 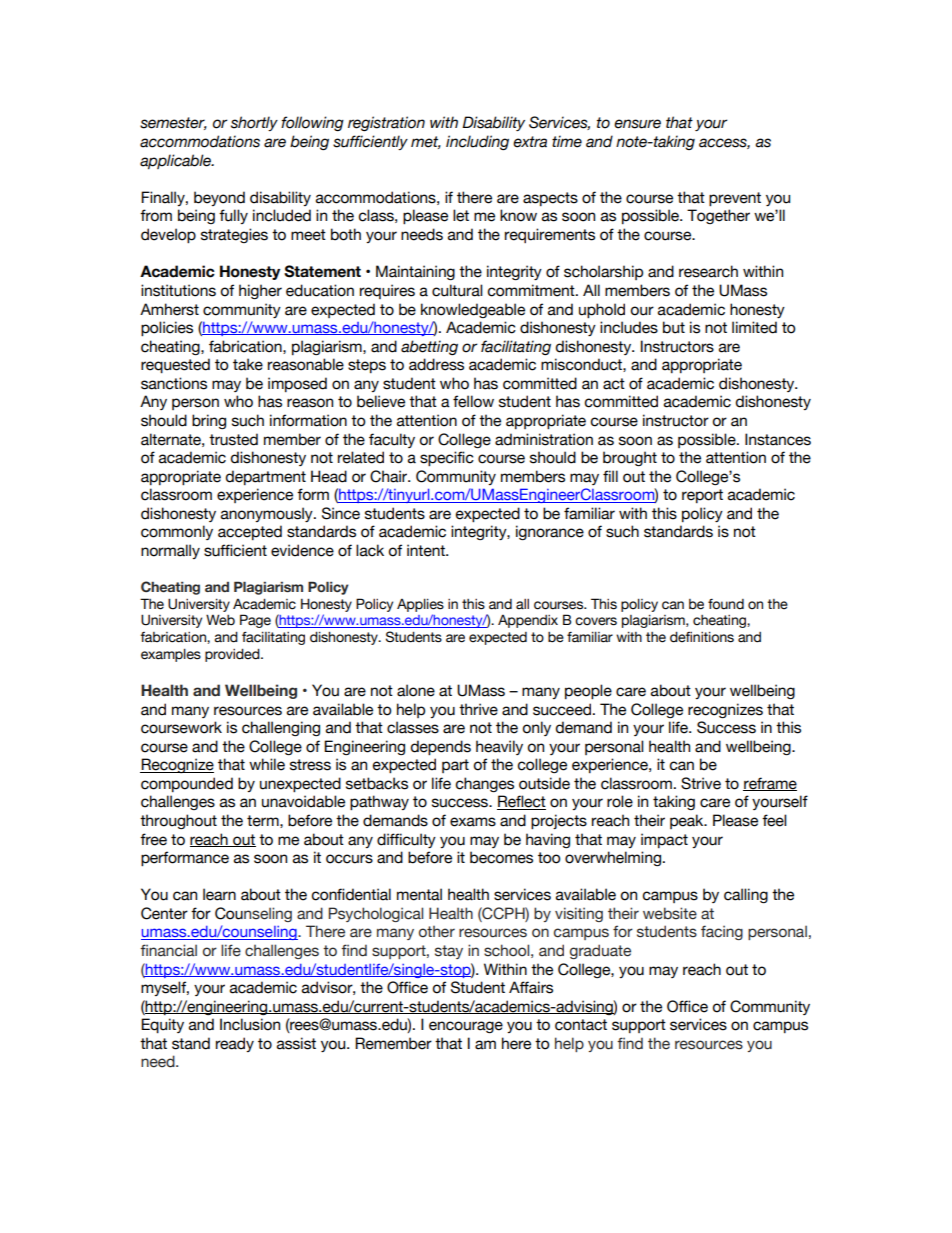 What do you see at coordinates (735, 199) in the image?
I see `prevent` at bounding box center [735, 199].
